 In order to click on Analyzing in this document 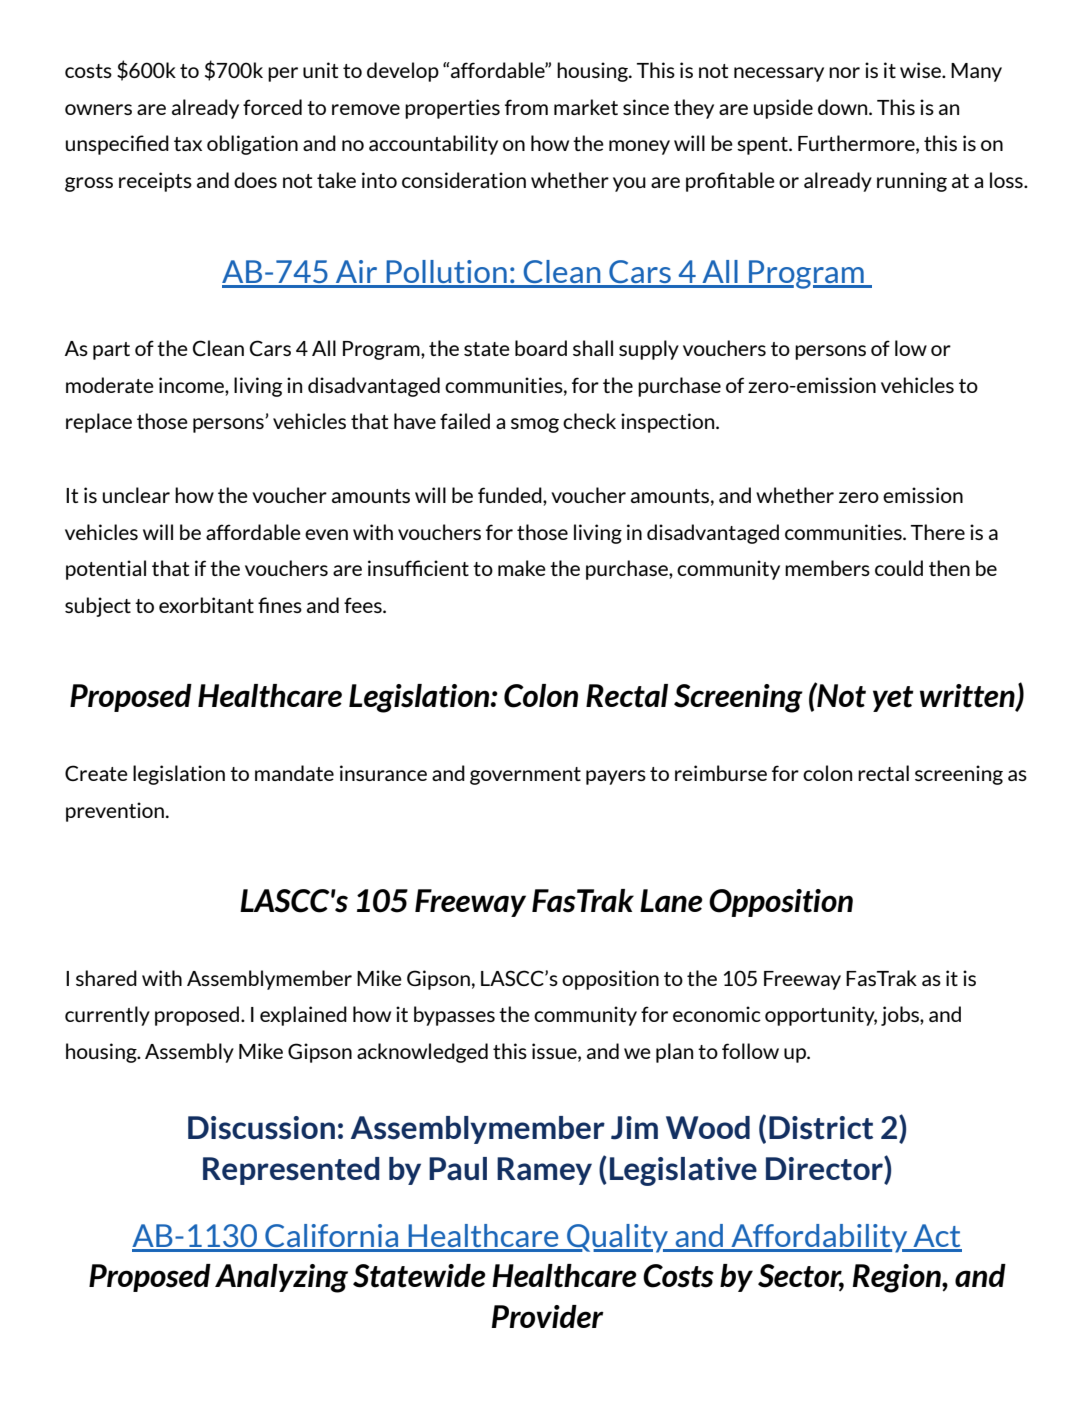, I will do `click(281, 1278)`.
